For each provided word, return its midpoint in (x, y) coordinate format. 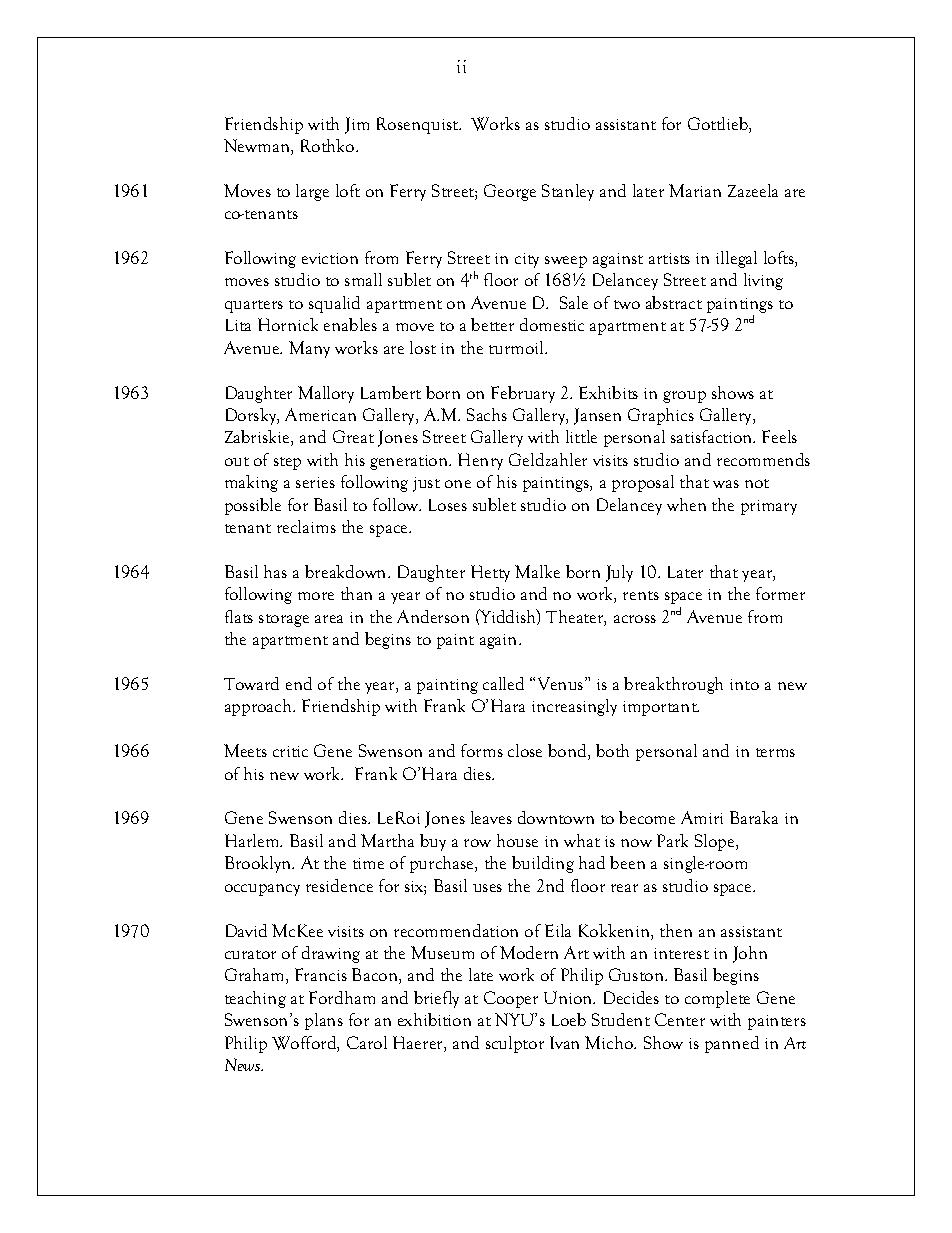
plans (324, 1021)
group (684, 397)
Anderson (433, 616)
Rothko (329, 145)
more (316, 596)
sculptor (515, 1044)
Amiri (702, 817)
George (510, 192)
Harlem (253, 840)
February (523, 394)
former (780, 593)
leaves (491, 817)
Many (309, 349)
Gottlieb (719, 125)
